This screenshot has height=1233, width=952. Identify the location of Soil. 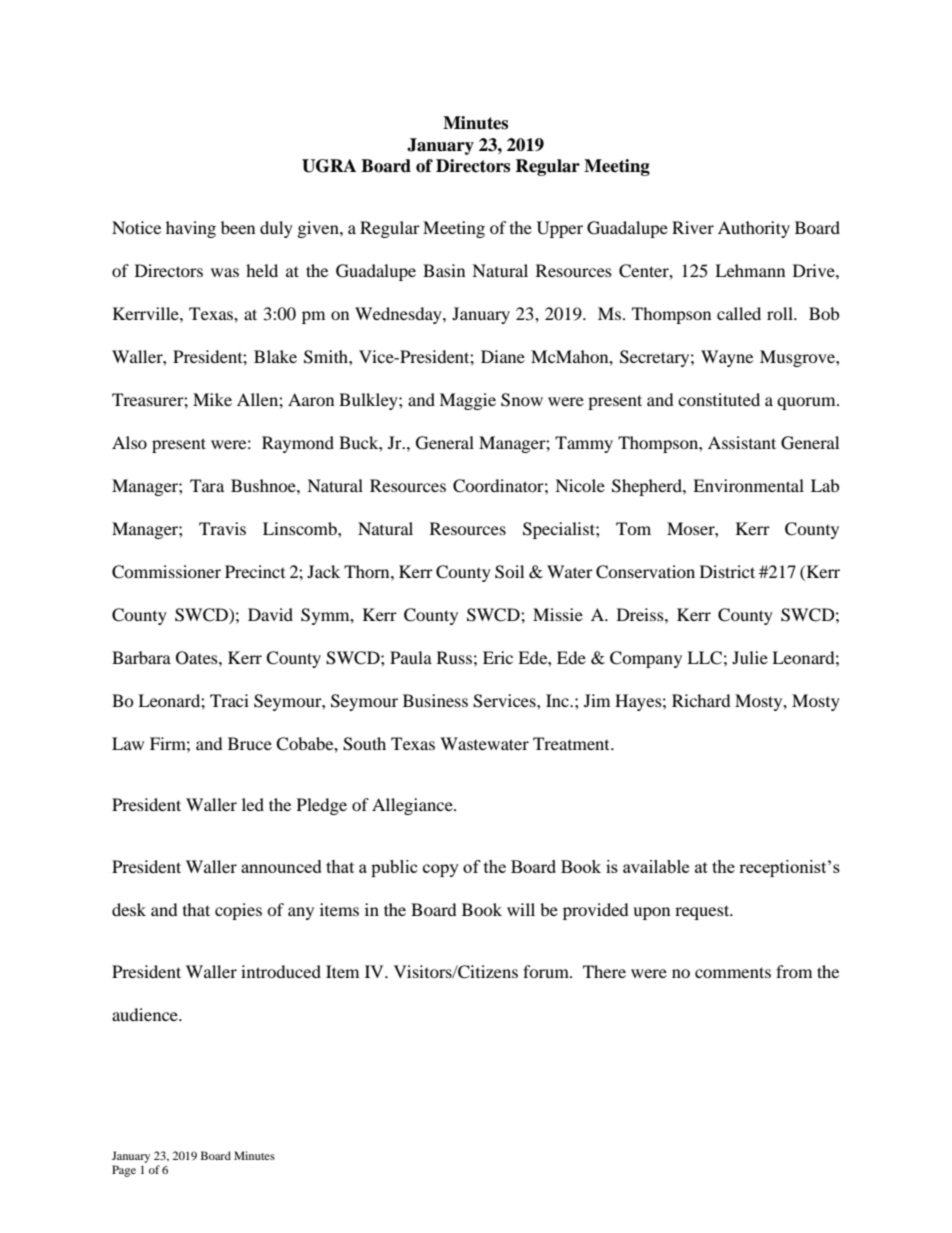
(509, 572).
